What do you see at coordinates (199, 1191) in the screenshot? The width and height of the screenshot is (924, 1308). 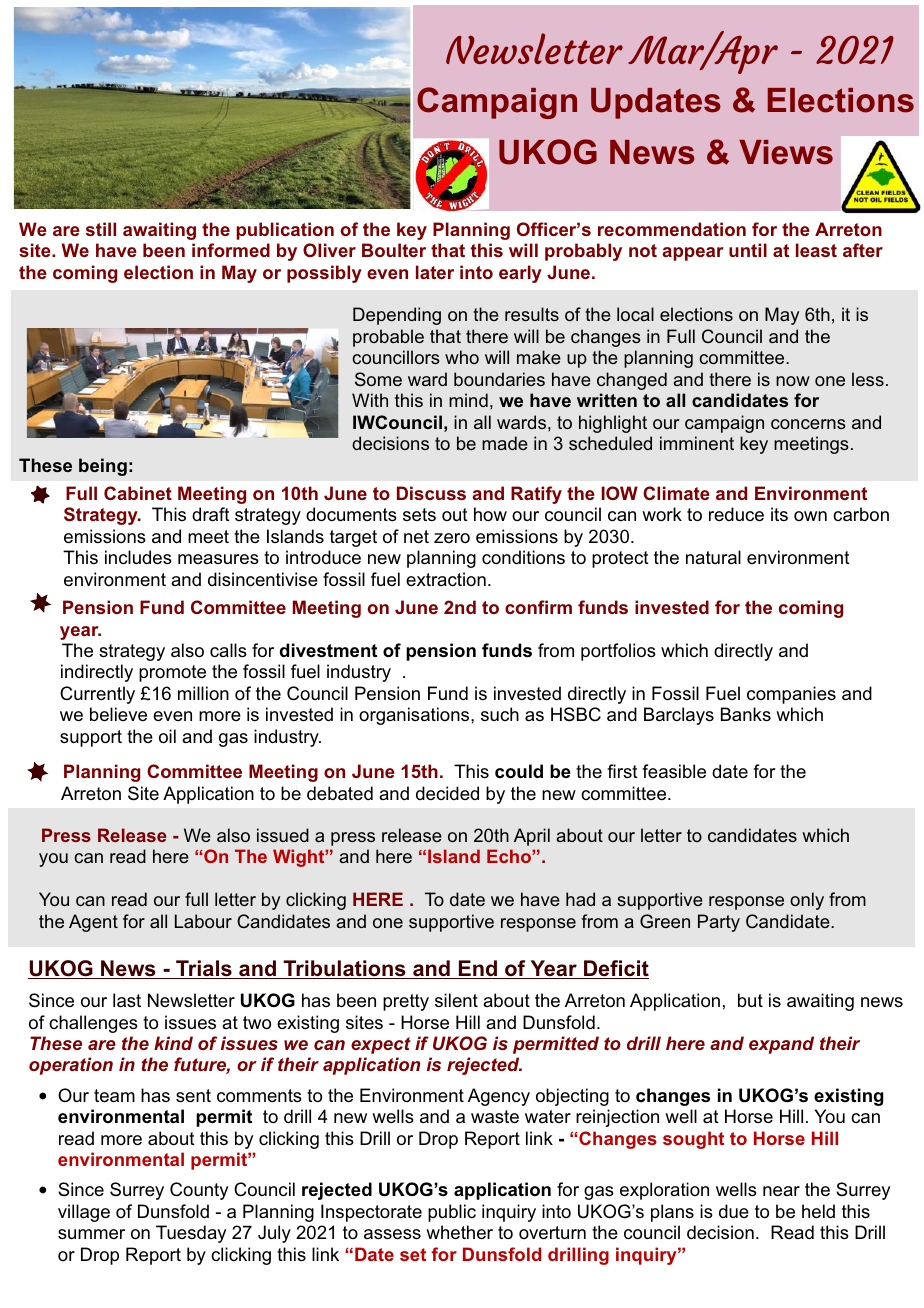 I see `County` at bounding box center [199, 1191].
